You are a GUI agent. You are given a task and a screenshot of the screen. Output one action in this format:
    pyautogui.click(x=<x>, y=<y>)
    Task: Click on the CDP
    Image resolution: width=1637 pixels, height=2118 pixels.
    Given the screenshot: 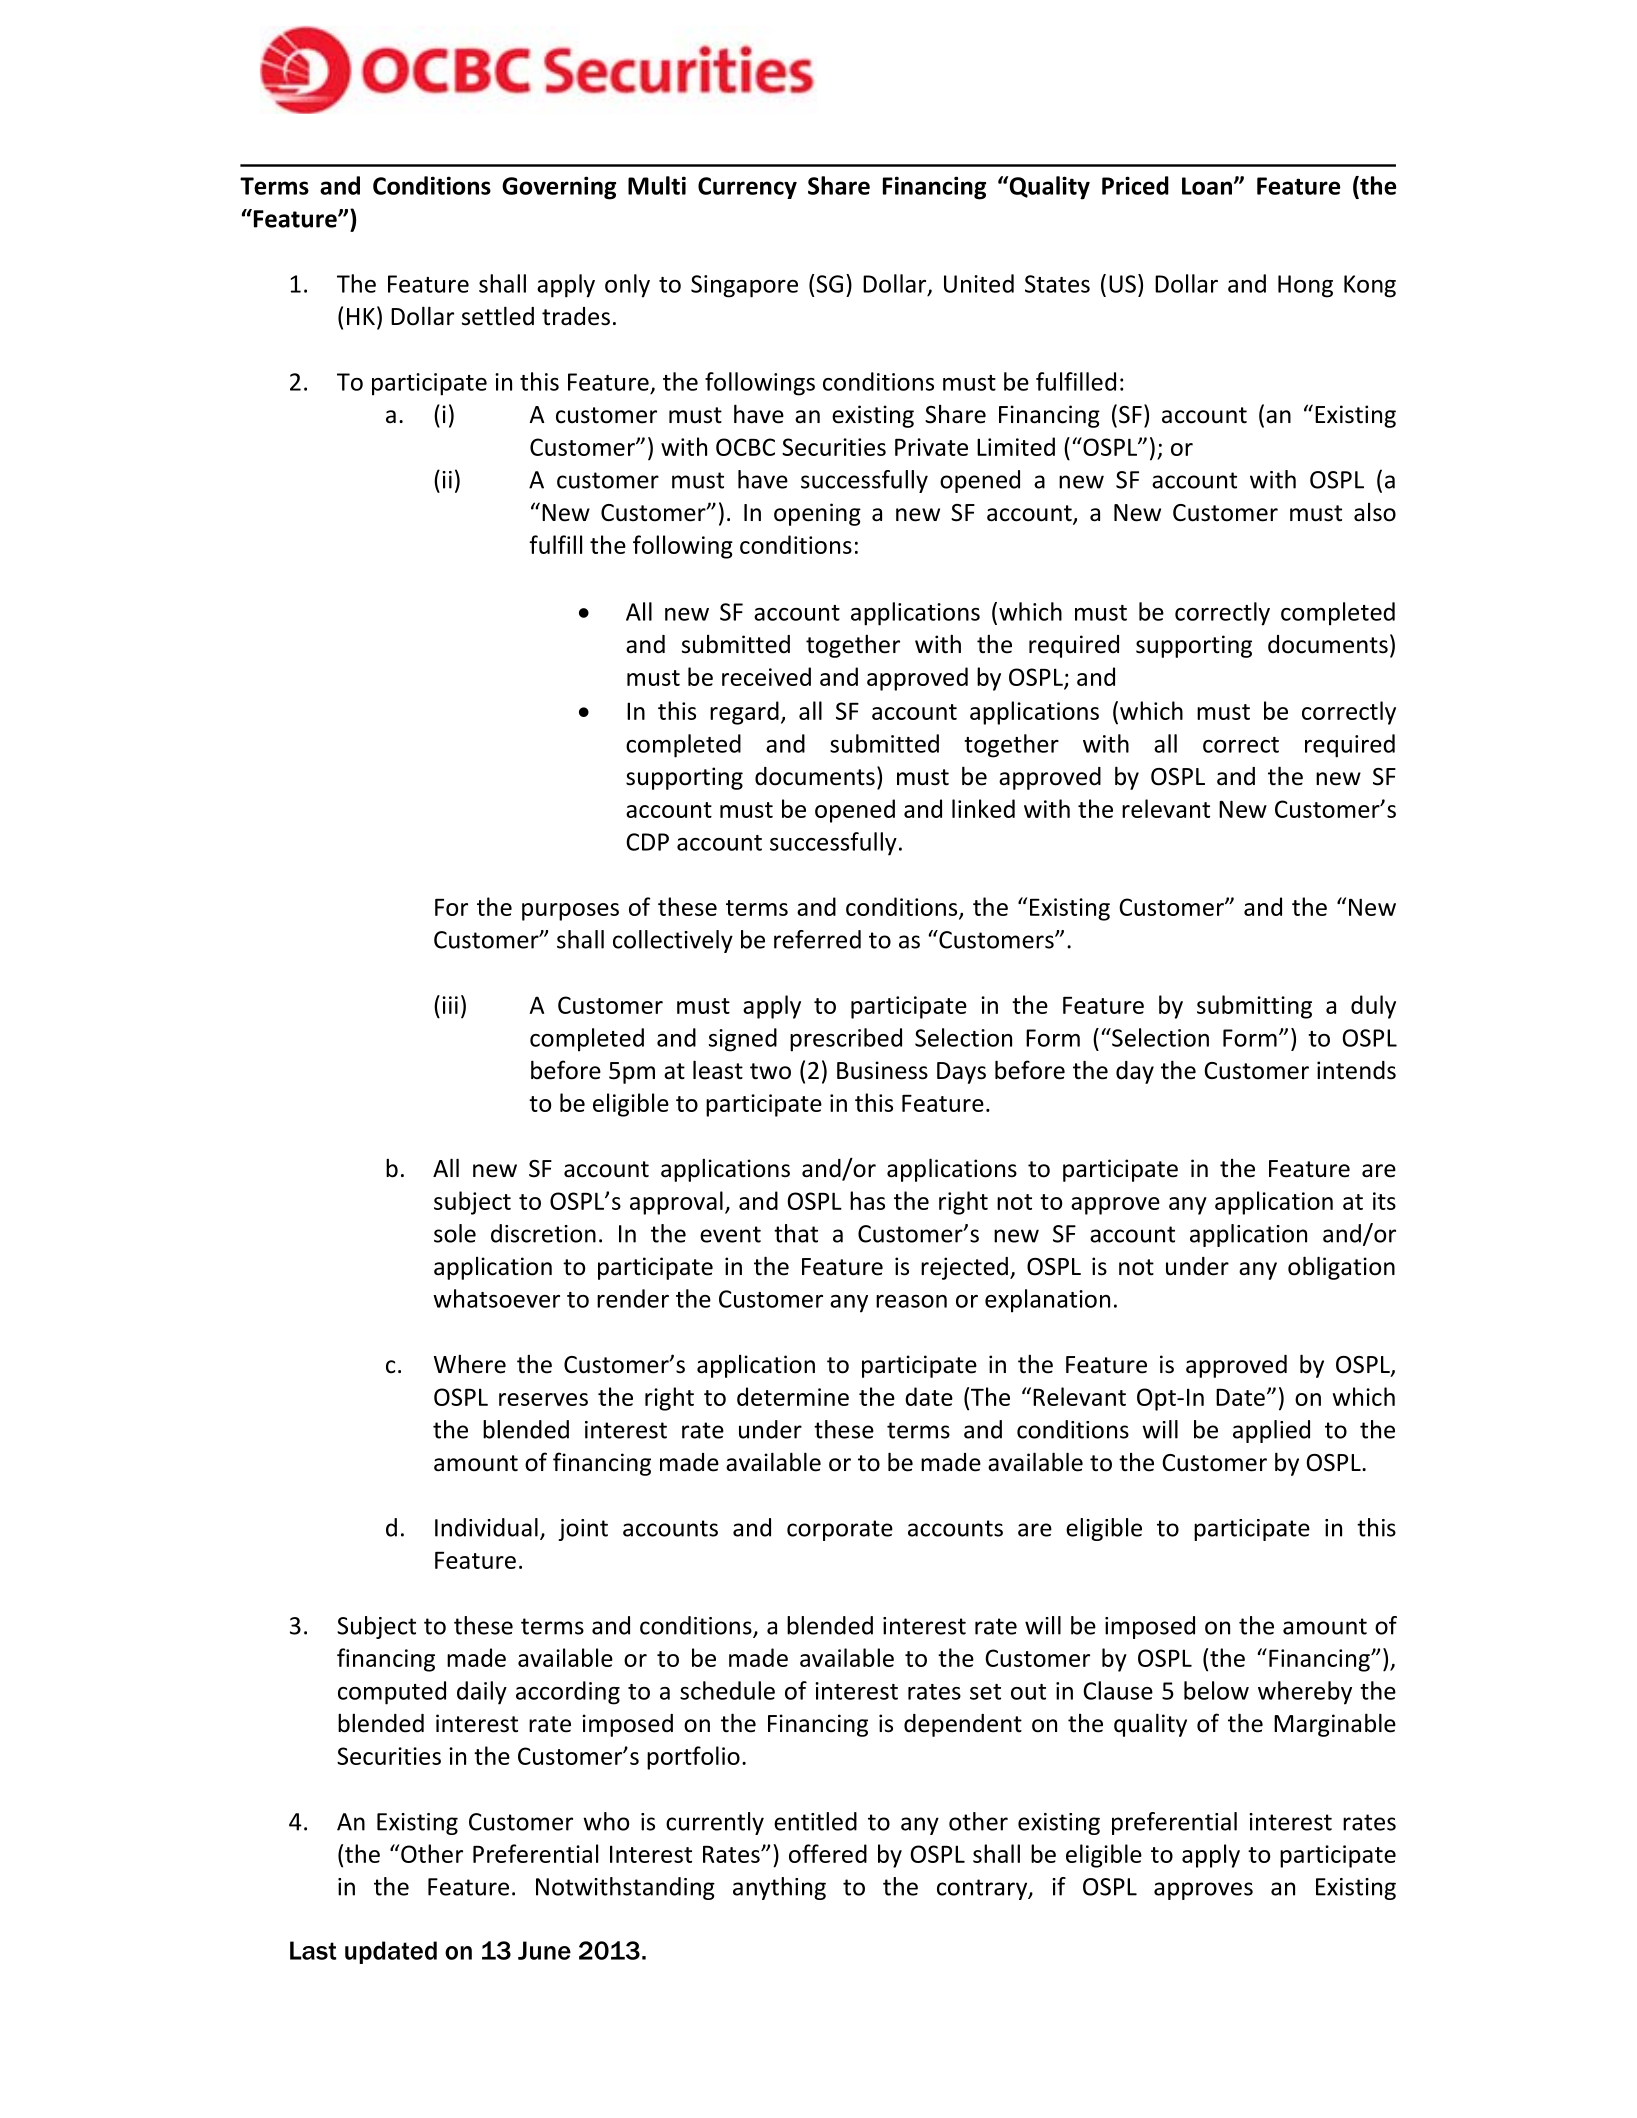 What is the action you would take?
    pyautogui.click(x=647, y=842)
